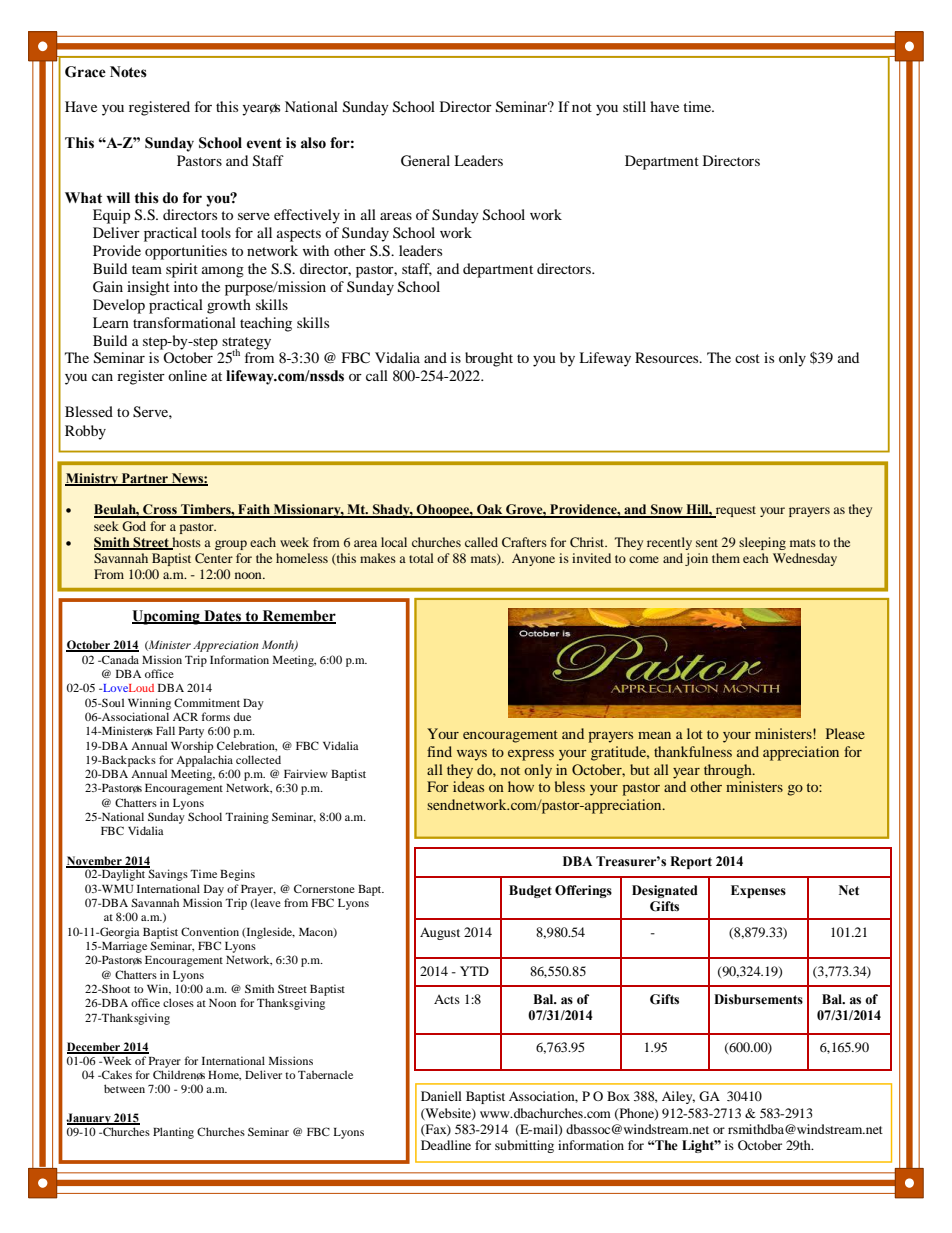  Describe the element at coordinates (167, 617) in the screenshot. I see `Upcoming` at that location.
